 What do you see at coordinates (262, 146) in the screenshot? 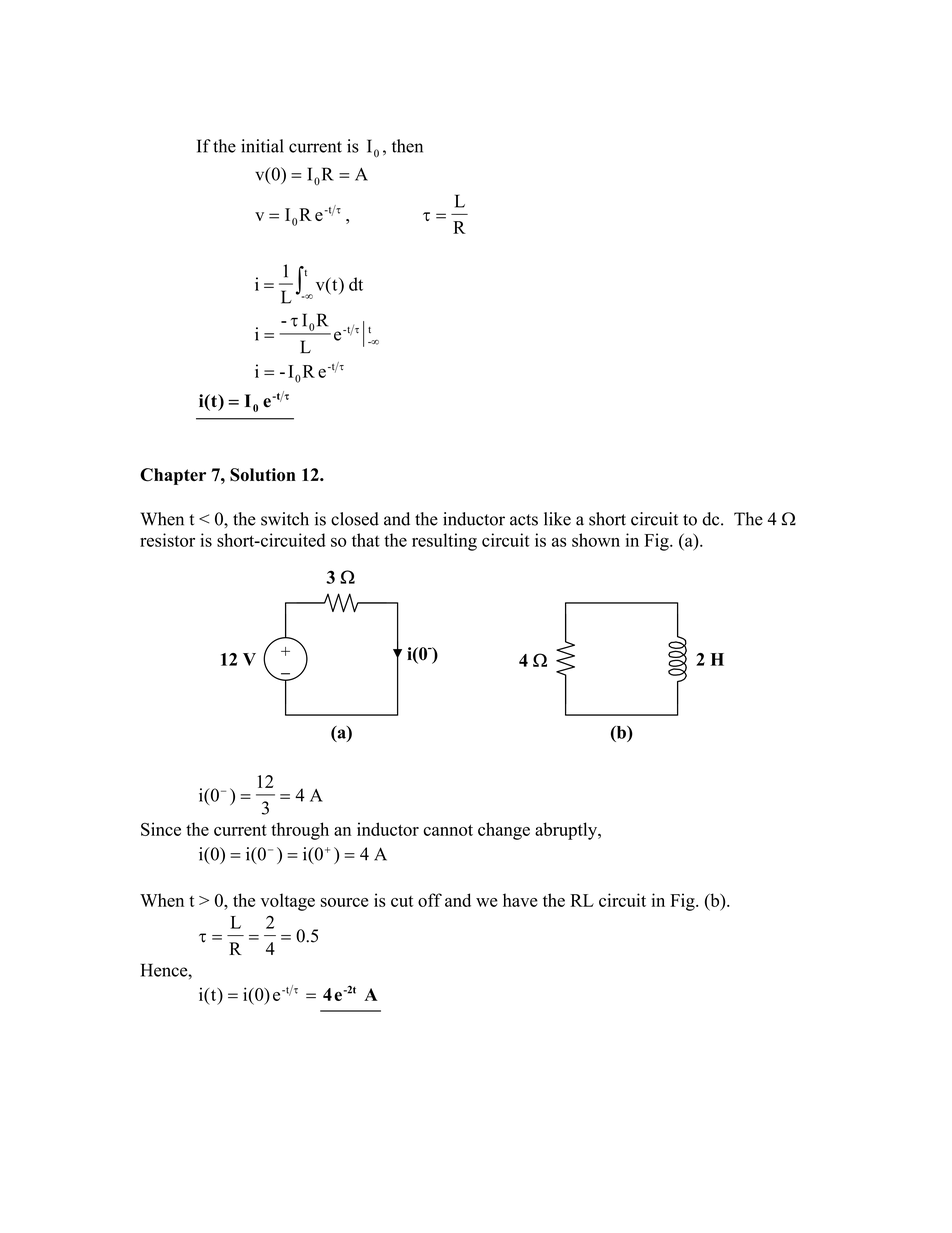
I see `initial` at bounding box center [262, 146].
